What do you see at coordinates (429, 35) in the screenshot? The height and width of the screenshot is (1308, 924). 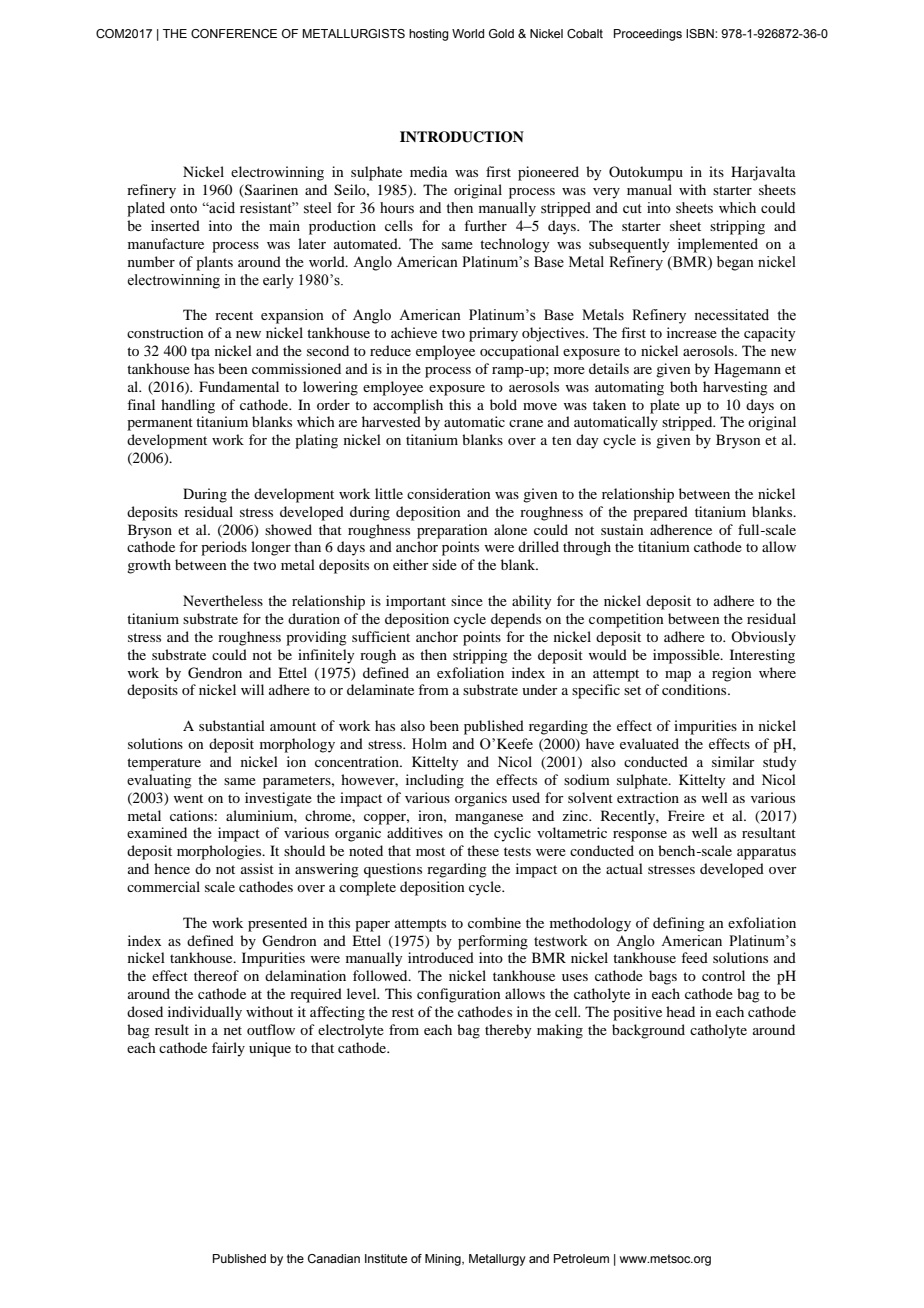 I see `hosting` at bounding box center [429, 35].
